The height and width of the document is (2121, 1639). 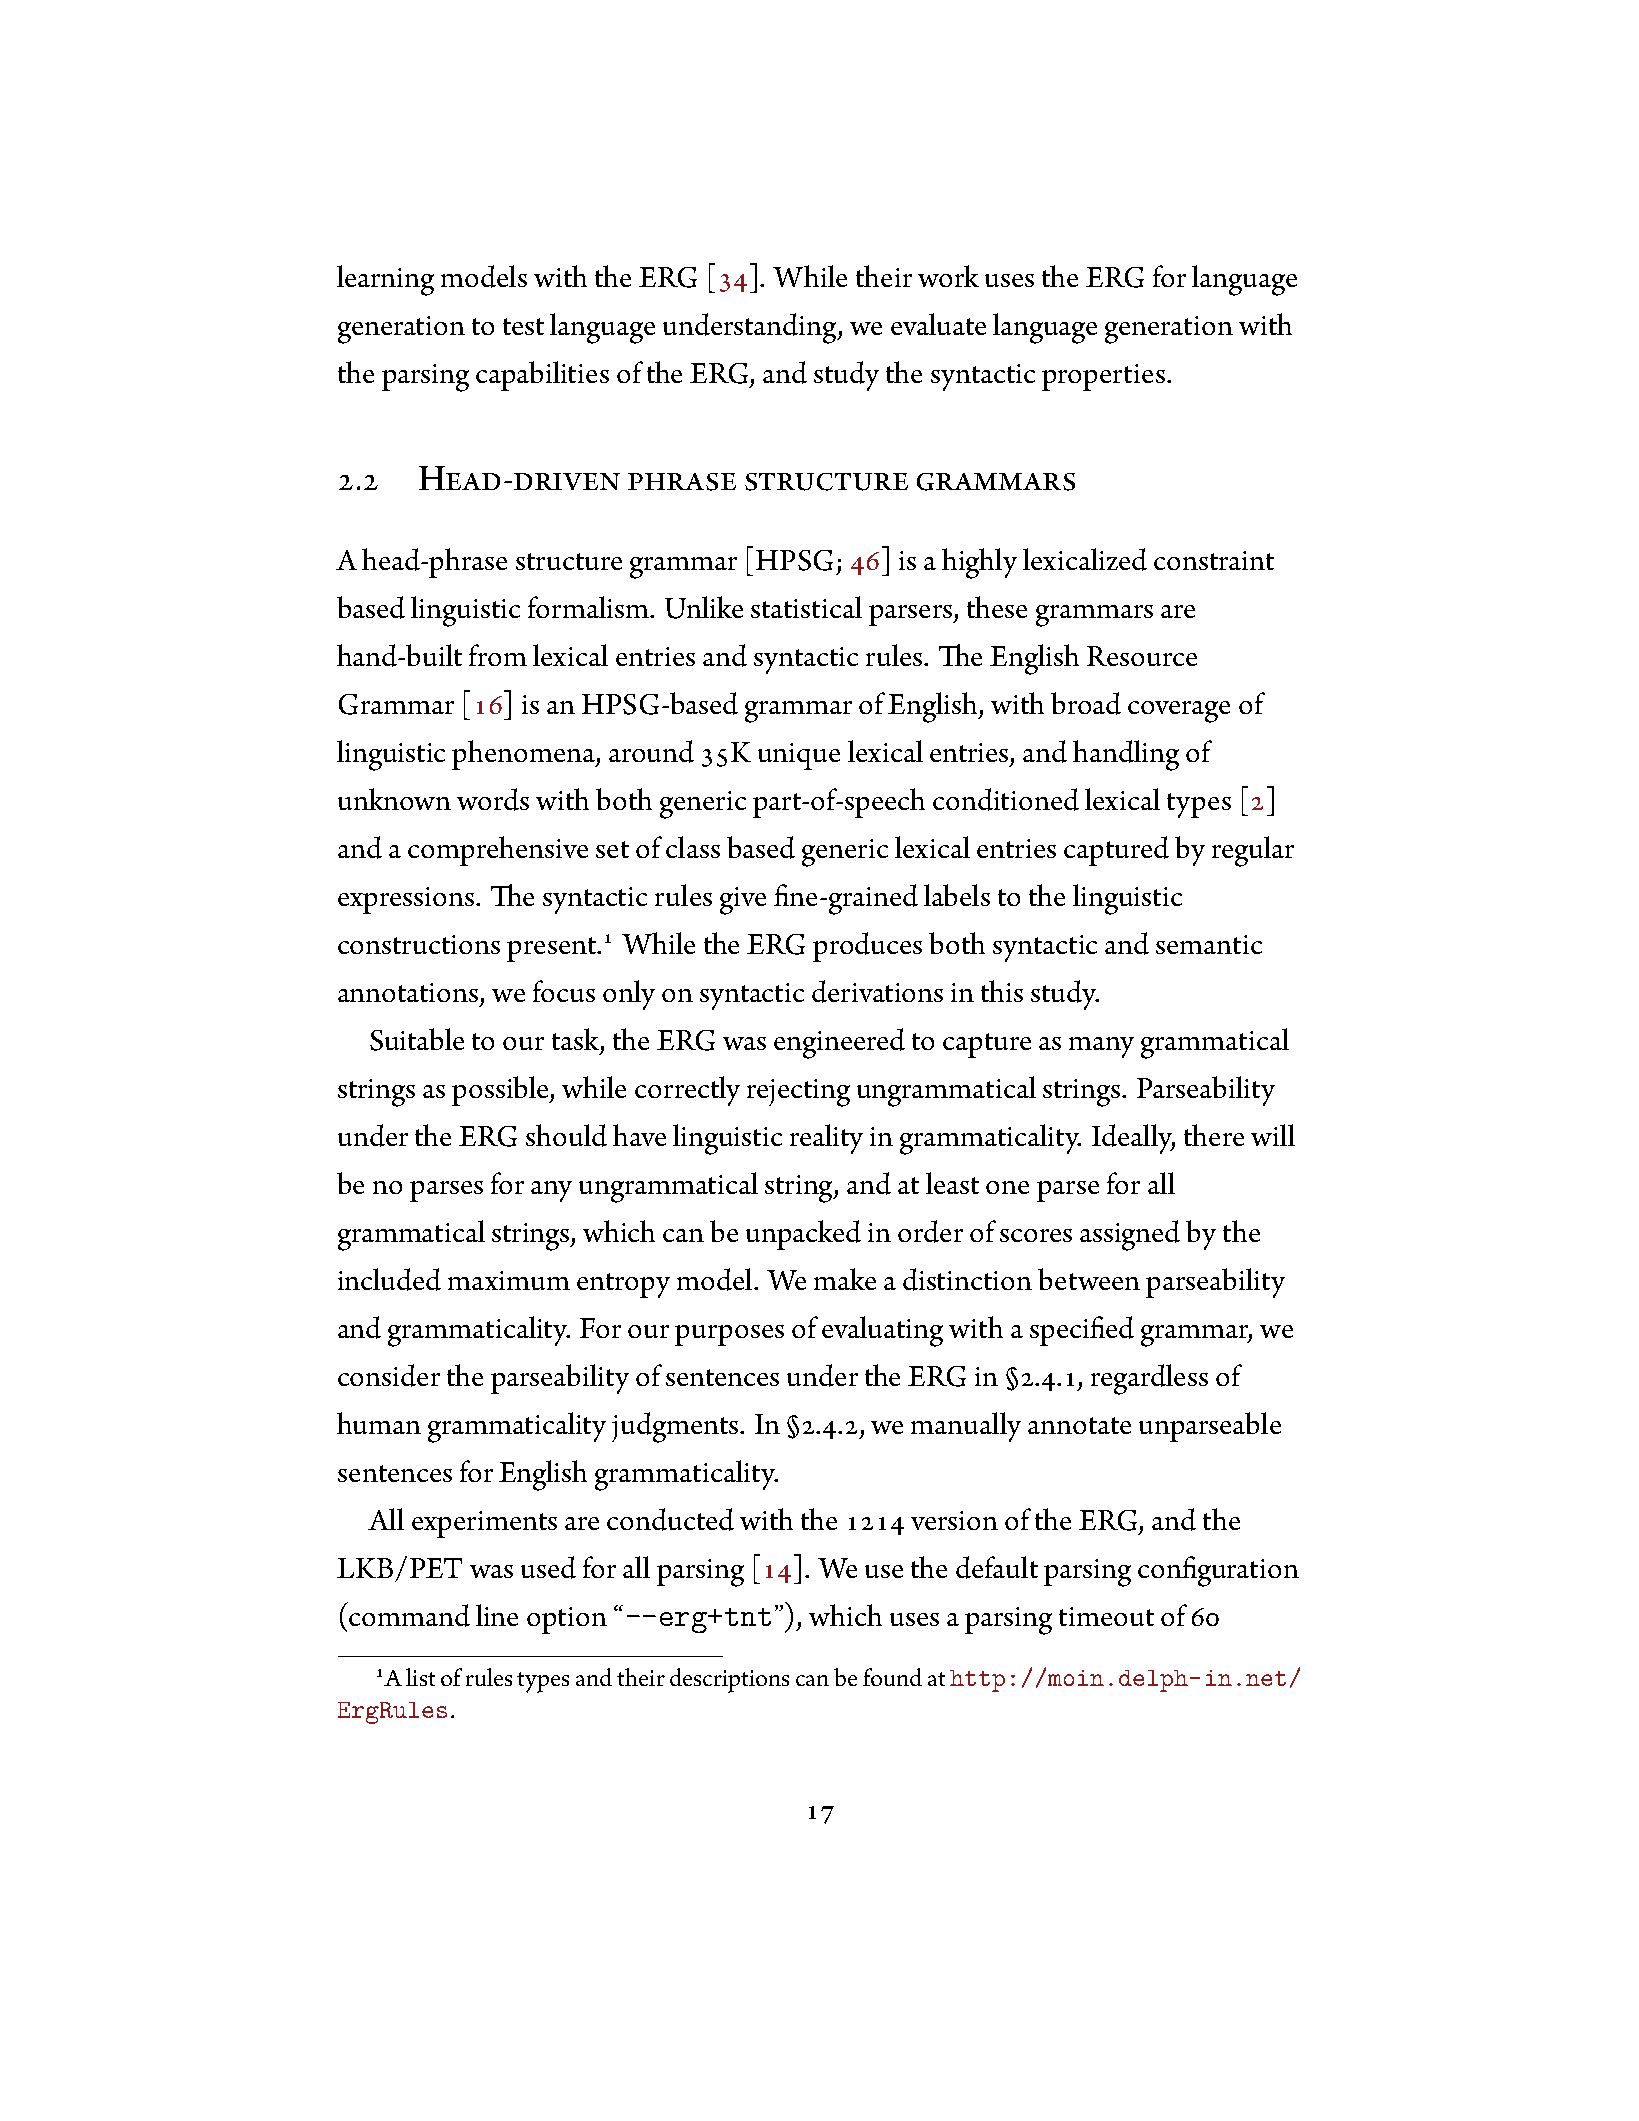 What do you see at coordinates (892, 1677) in the document?
I see `found` at bounding box center [892, 1677].
